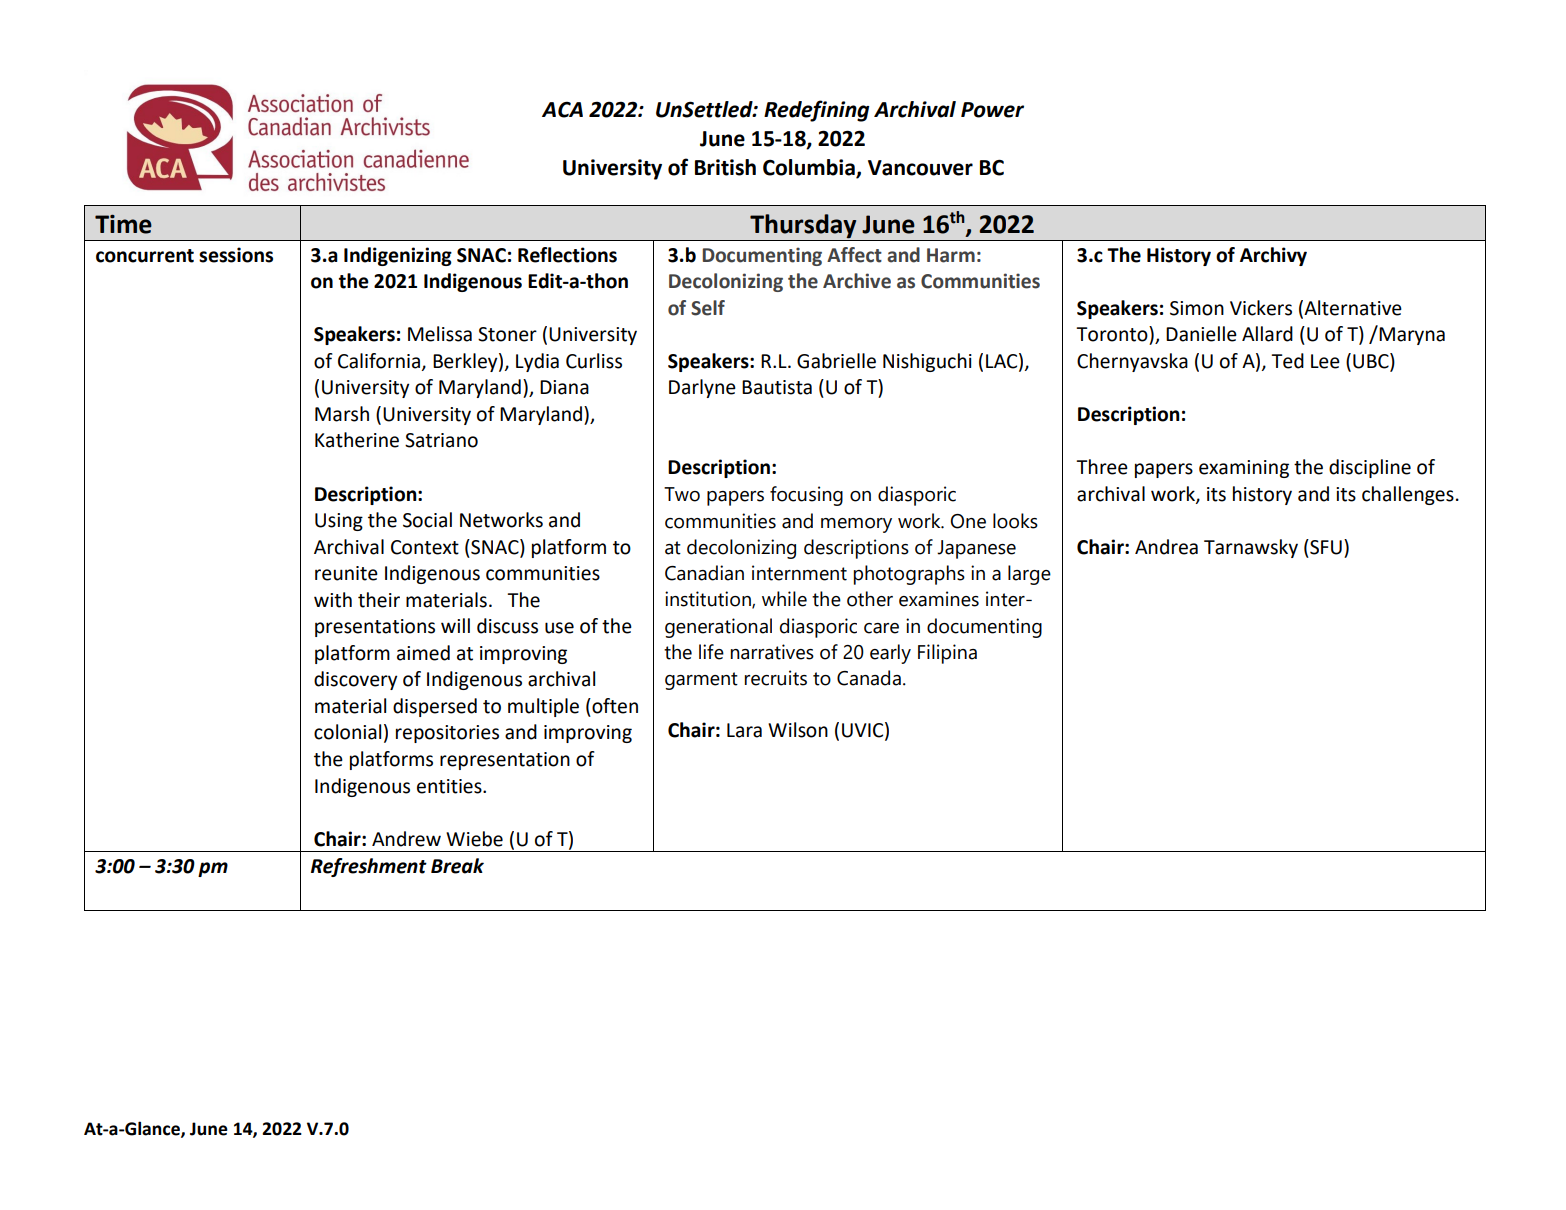 This screenshot has width=1566, height=1210. I want to click on Refreshment, so click(369, 867).
